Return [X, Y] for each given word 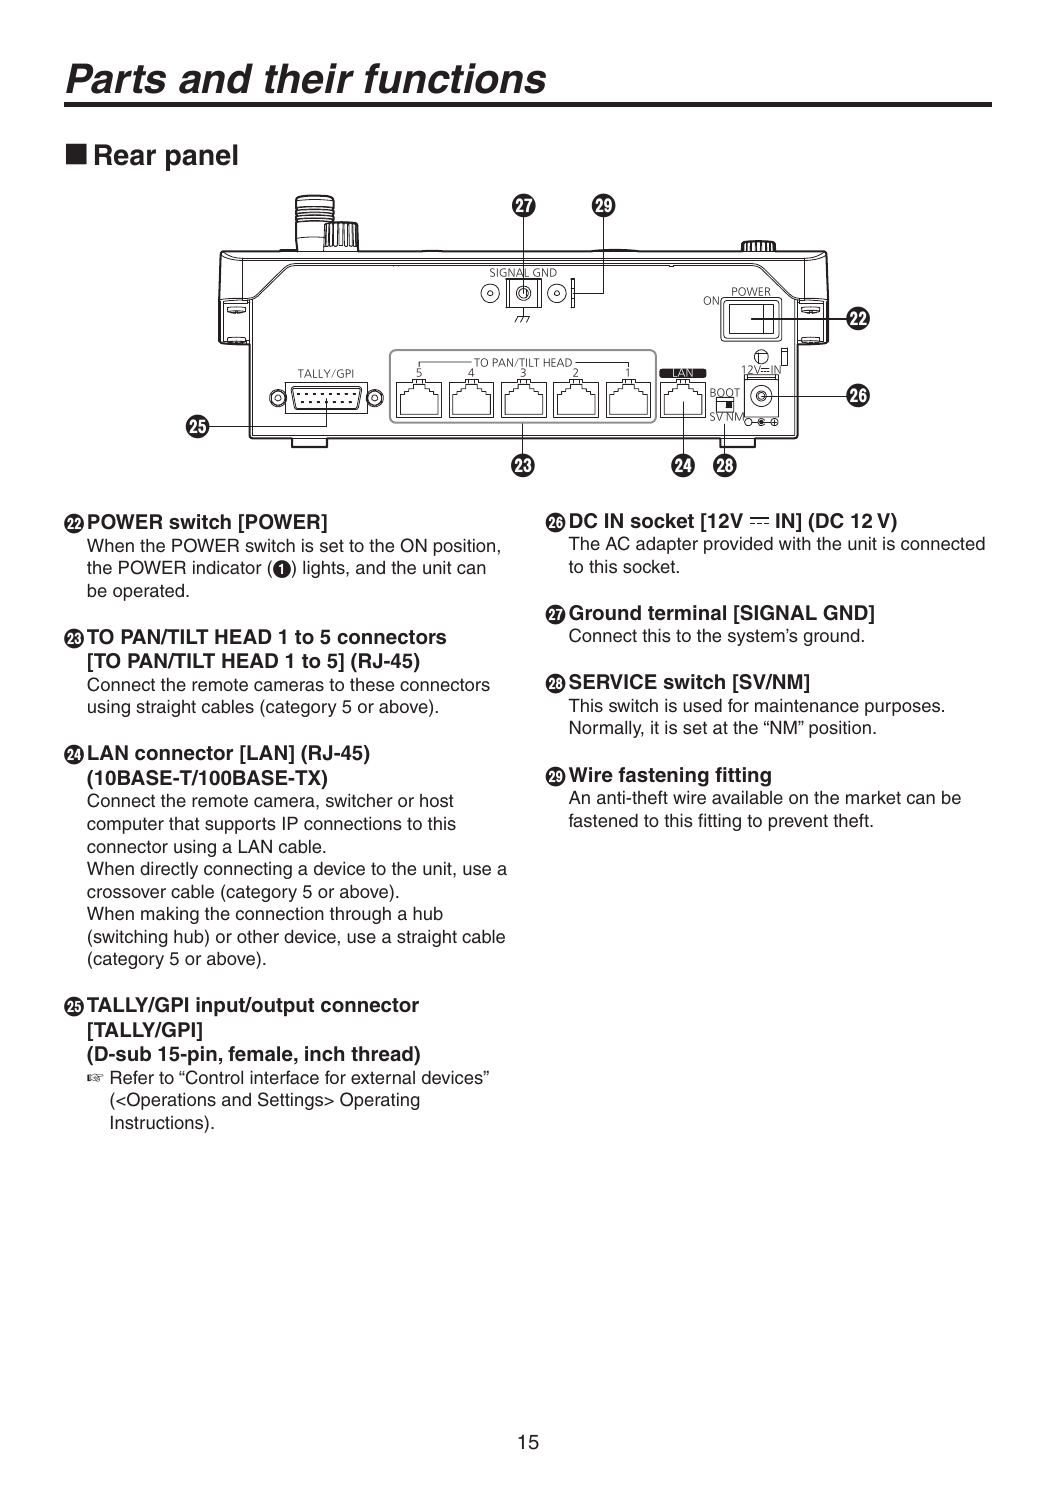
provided [738, 545]
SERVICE [613, 682]
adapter [667, 545]
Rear [125, 155]
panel [202, 157]
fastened [603, 820]
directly [169, 870]
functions [455, 78]
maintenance [807, 705]
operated [150, 592]
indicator [227, 567]
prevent [798, 822]
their [309, 78]
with [795, 543]
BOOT [725, 393]
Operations [170, 1101]
